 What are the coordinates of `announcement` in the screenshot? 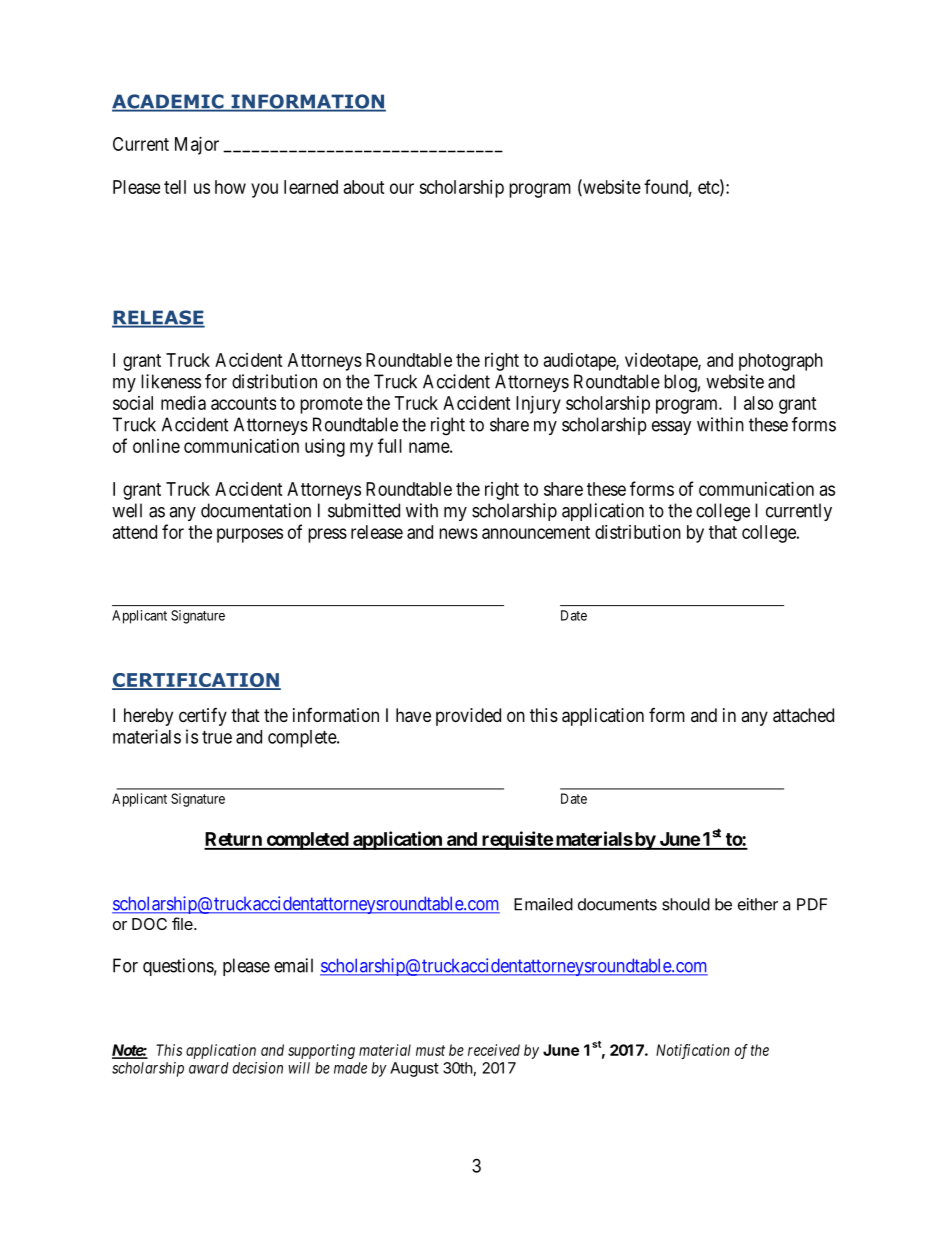 It's located at (536, 532).
